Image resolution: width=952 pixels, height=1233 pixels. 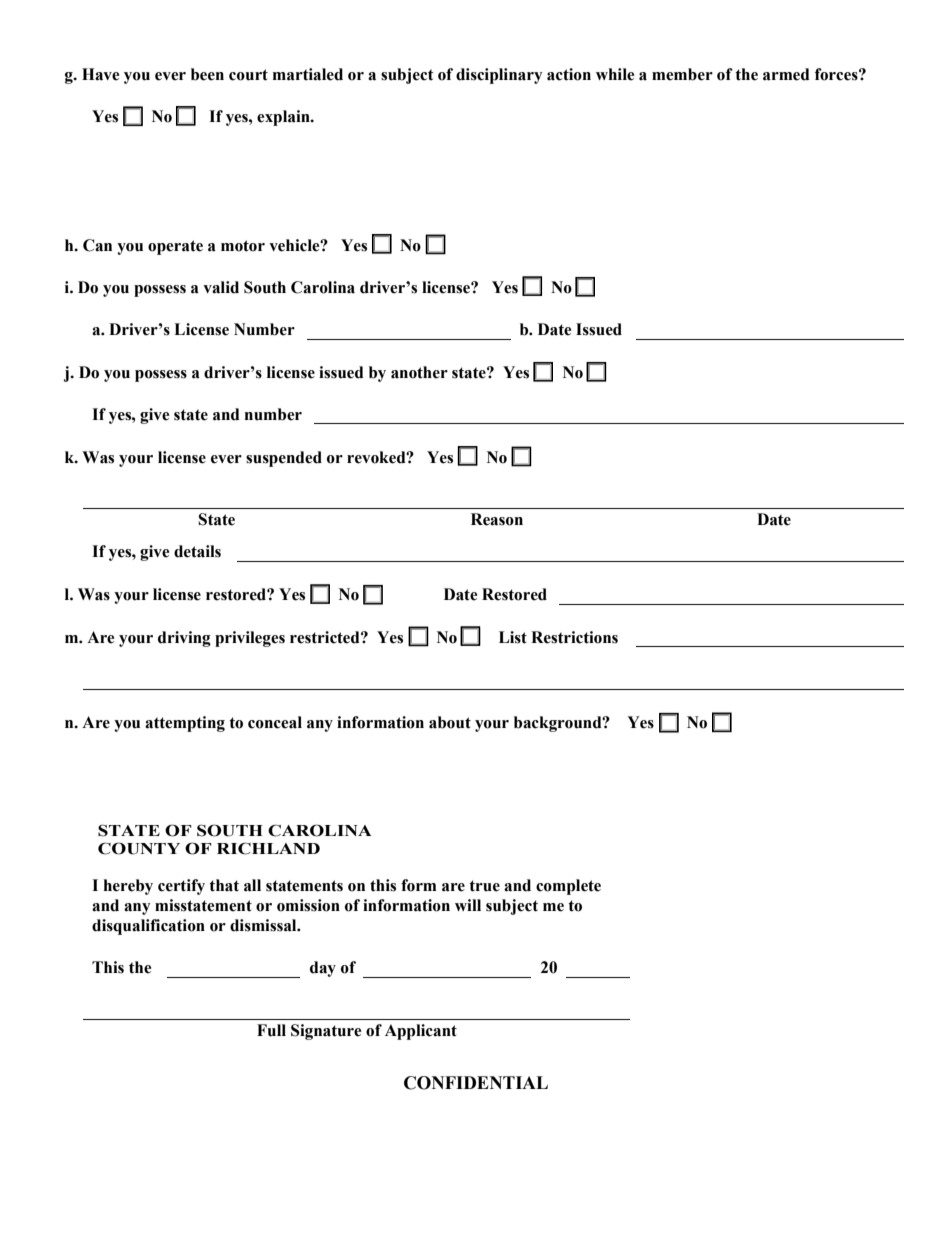 What do you see at coordinates (271, 1030) in the screenshot?
I see `Full` at bounding box center [271, 1030].
